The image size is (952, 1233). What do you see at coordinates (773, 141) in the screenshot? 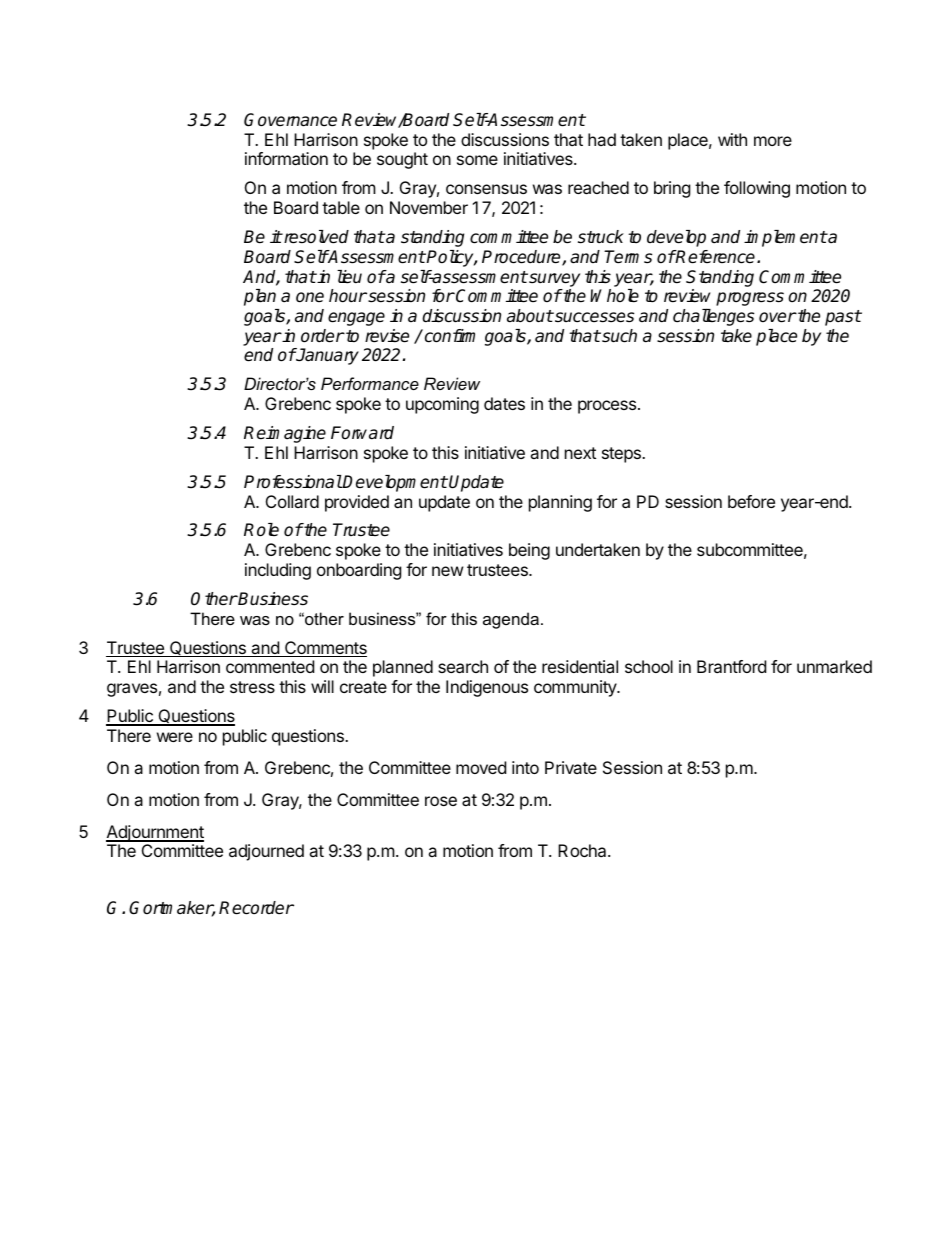
I see `more` at bounding box center [773, 141].
